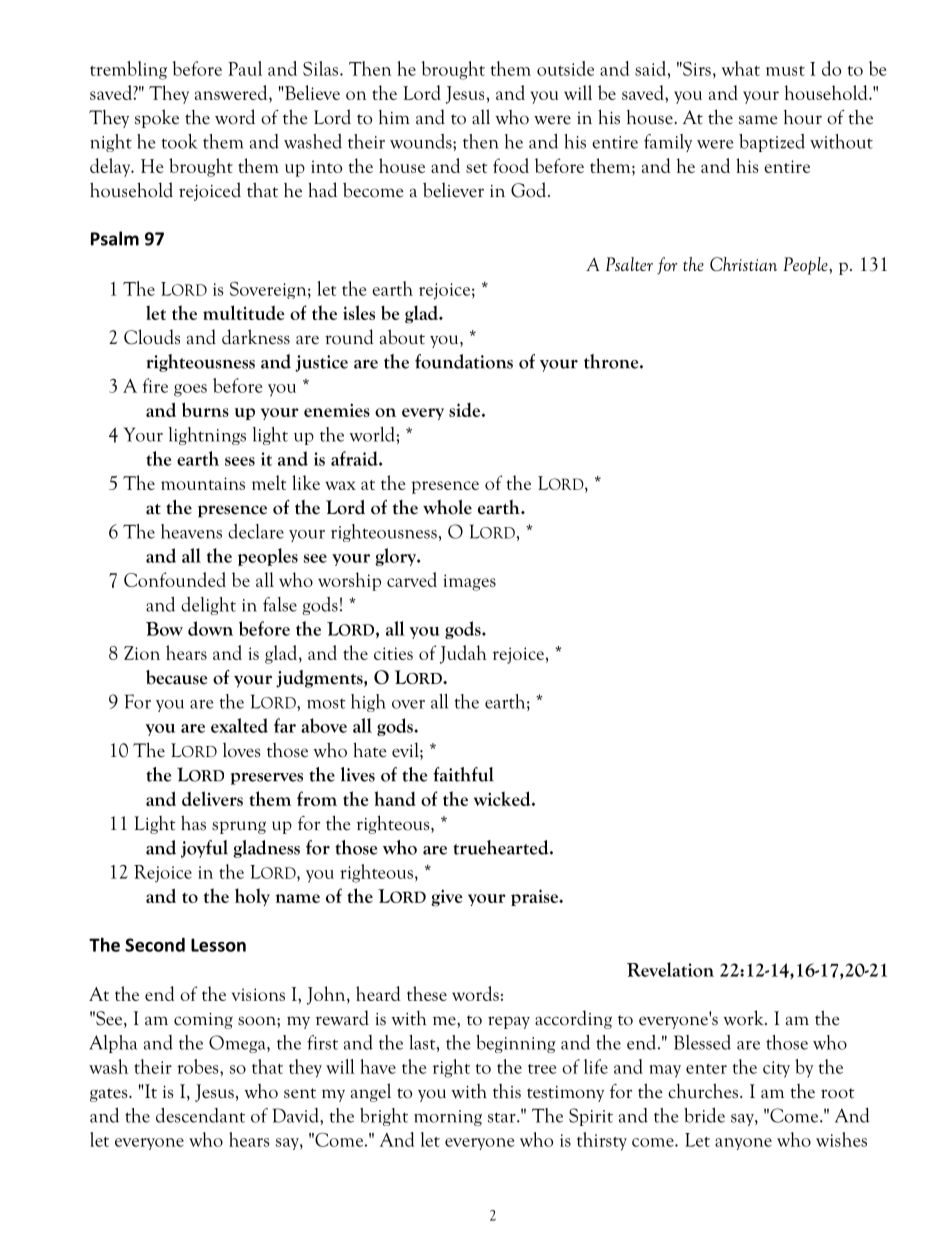  I want to click on throne, so click(612, 361).
